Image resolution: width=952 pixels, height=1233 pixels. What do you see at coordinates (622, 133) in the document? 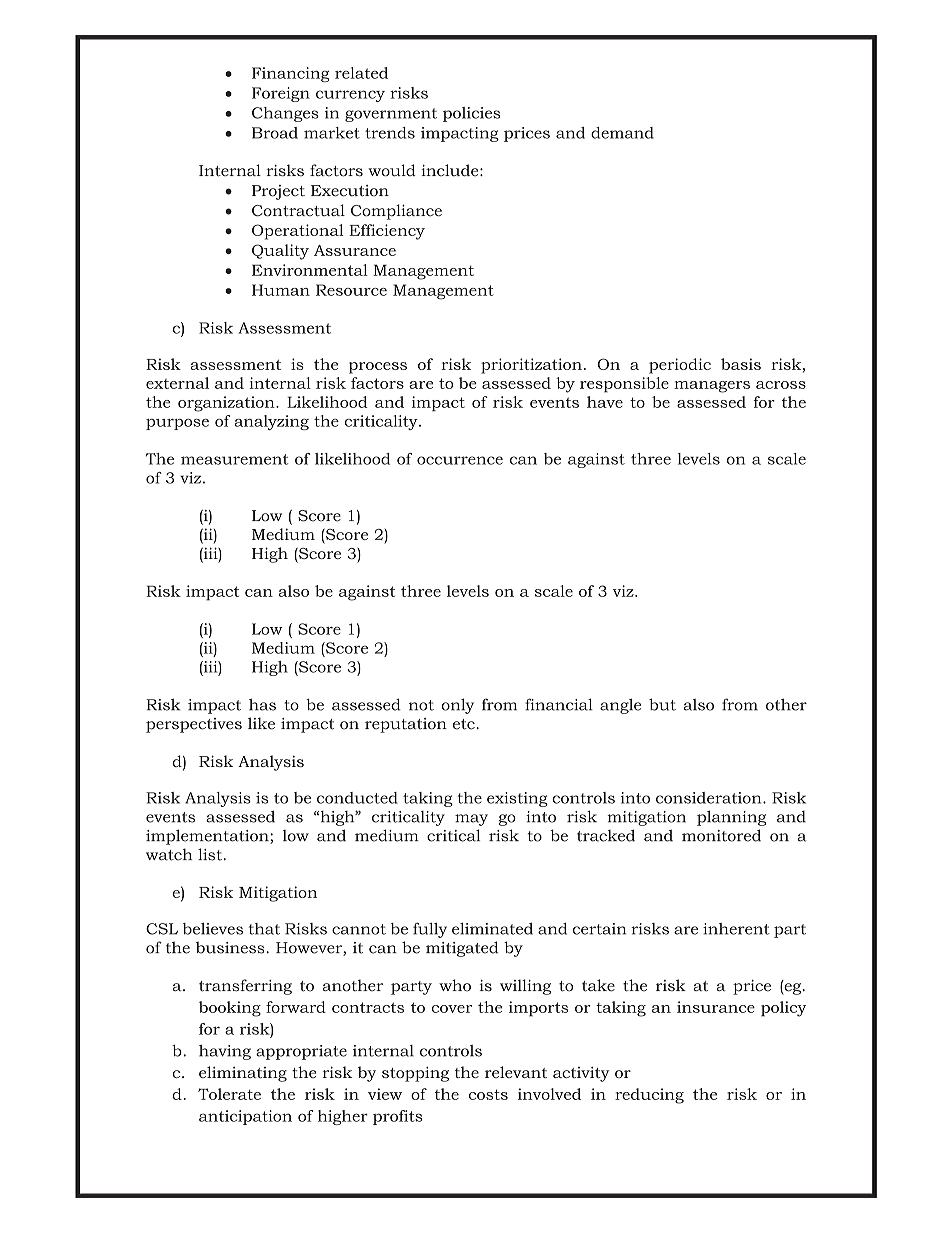
I see `demand` at bounding box center [622, 133].
